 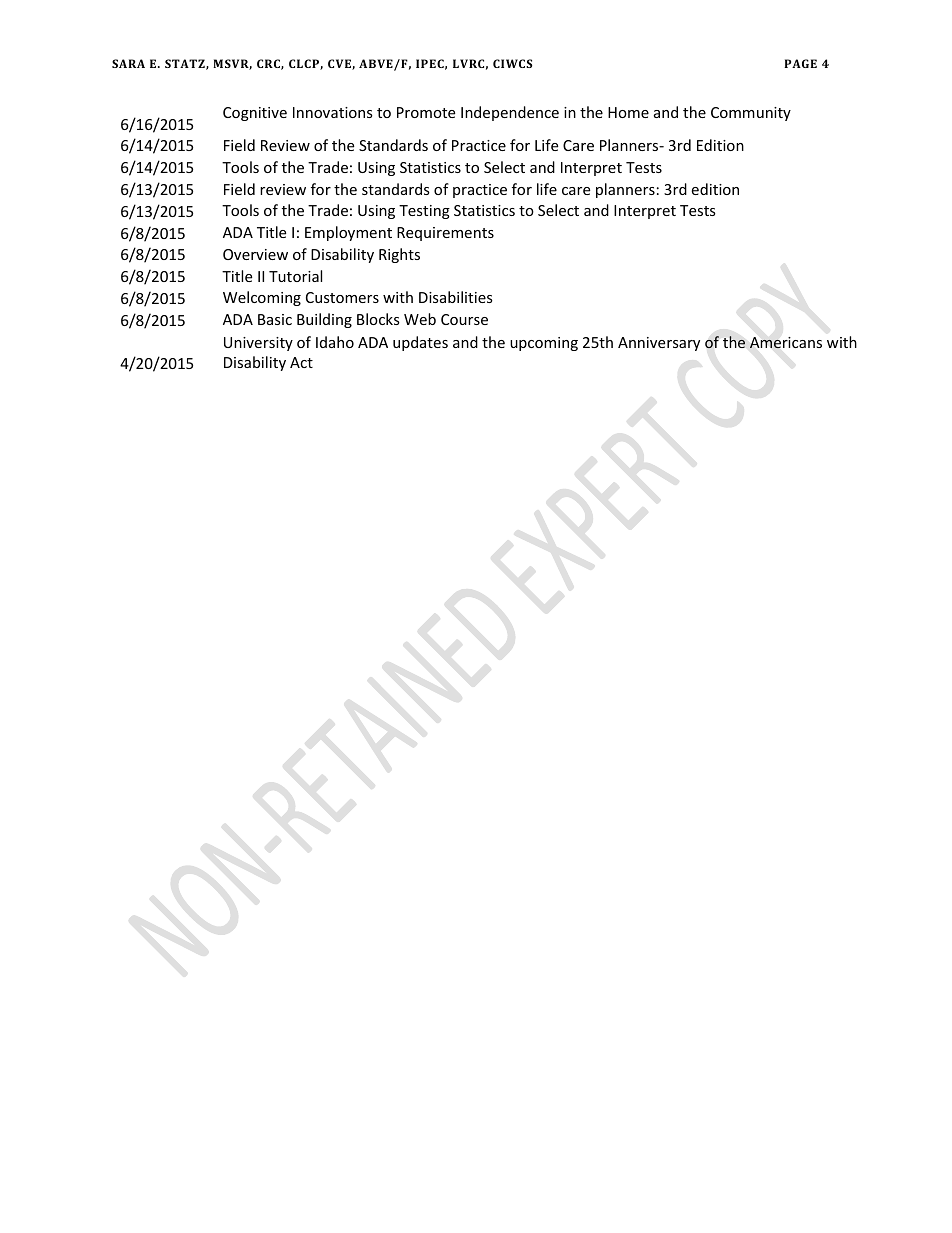 I want to click on University, so click(x=258, y=344).
